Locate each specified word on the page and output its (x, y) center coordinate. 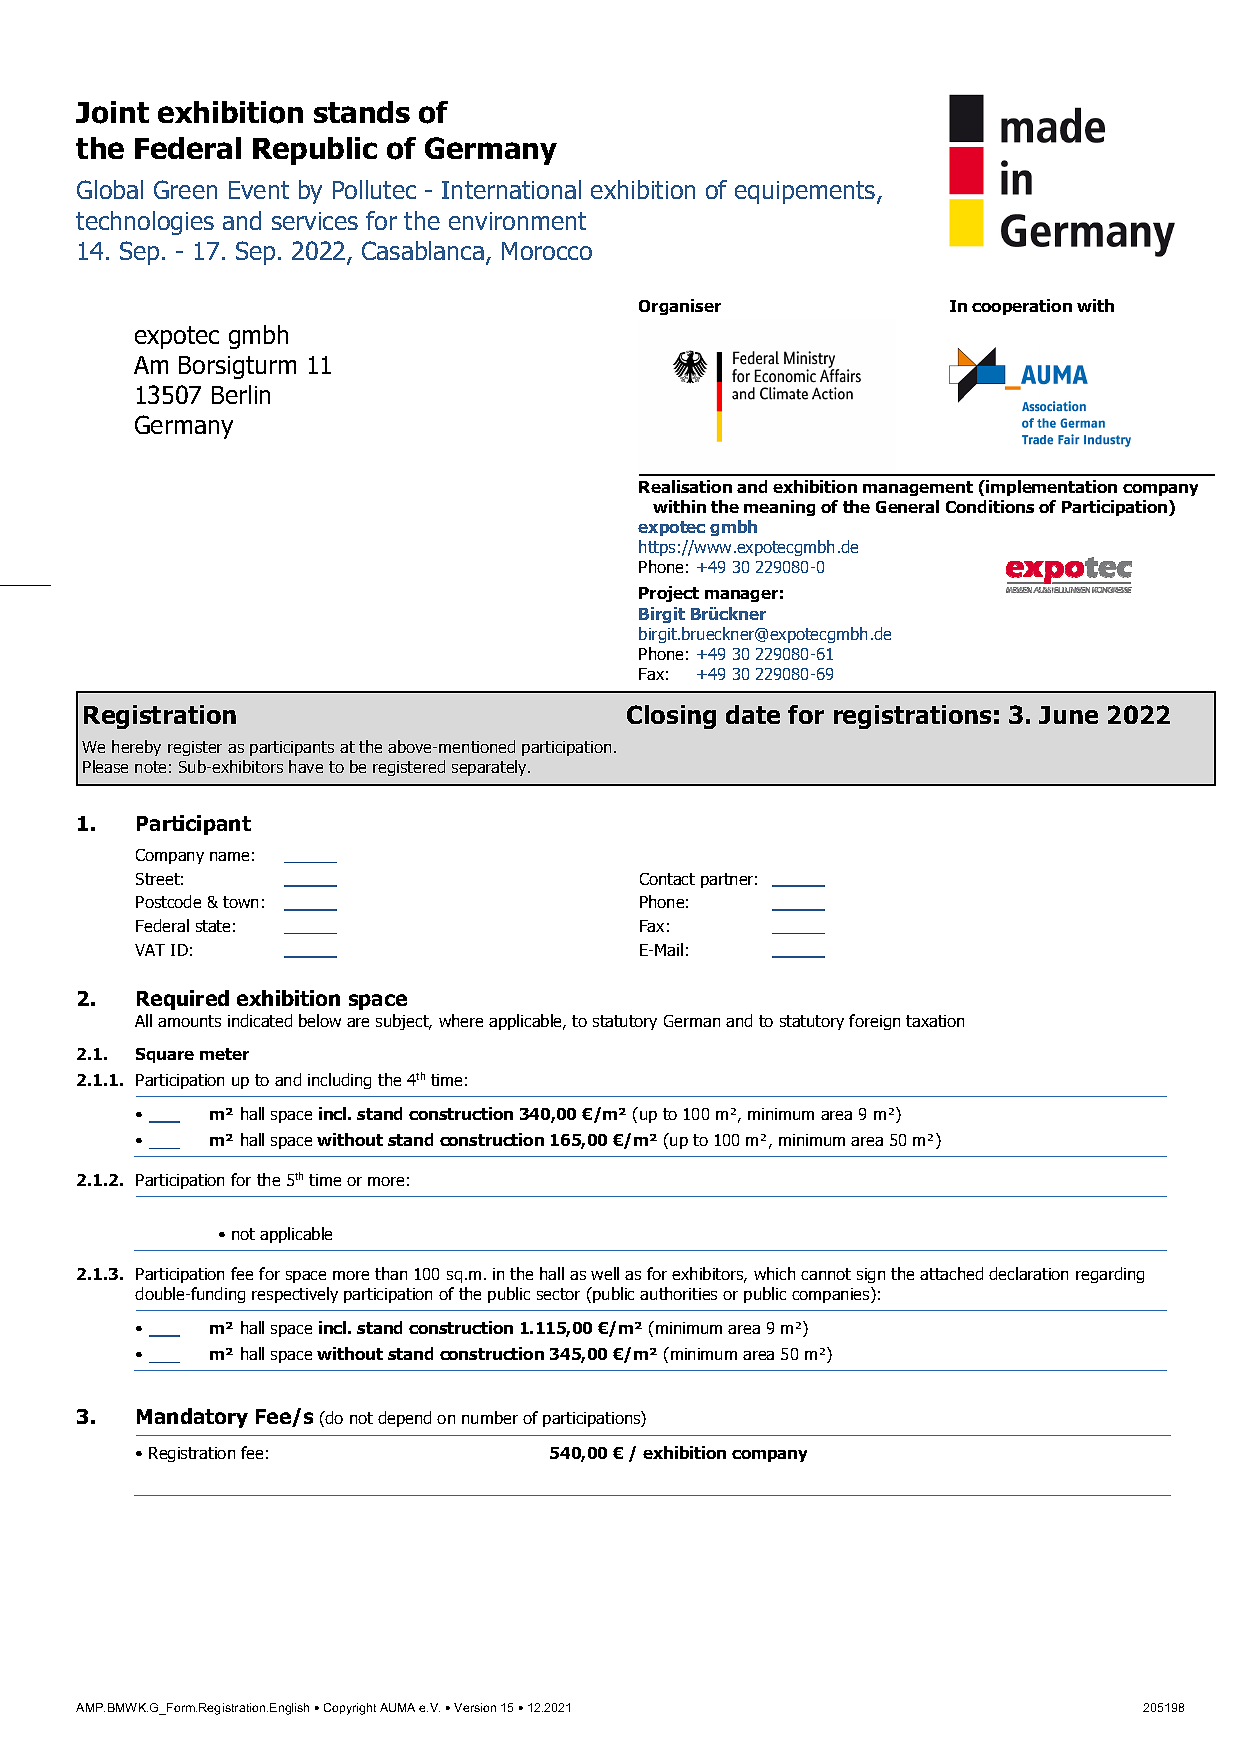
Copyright (350, 1709)
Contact (667, 879)
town (240, 902)
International (511, 189)
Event (259, 190)
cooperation (1022, 307)
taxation (935, 1021)
